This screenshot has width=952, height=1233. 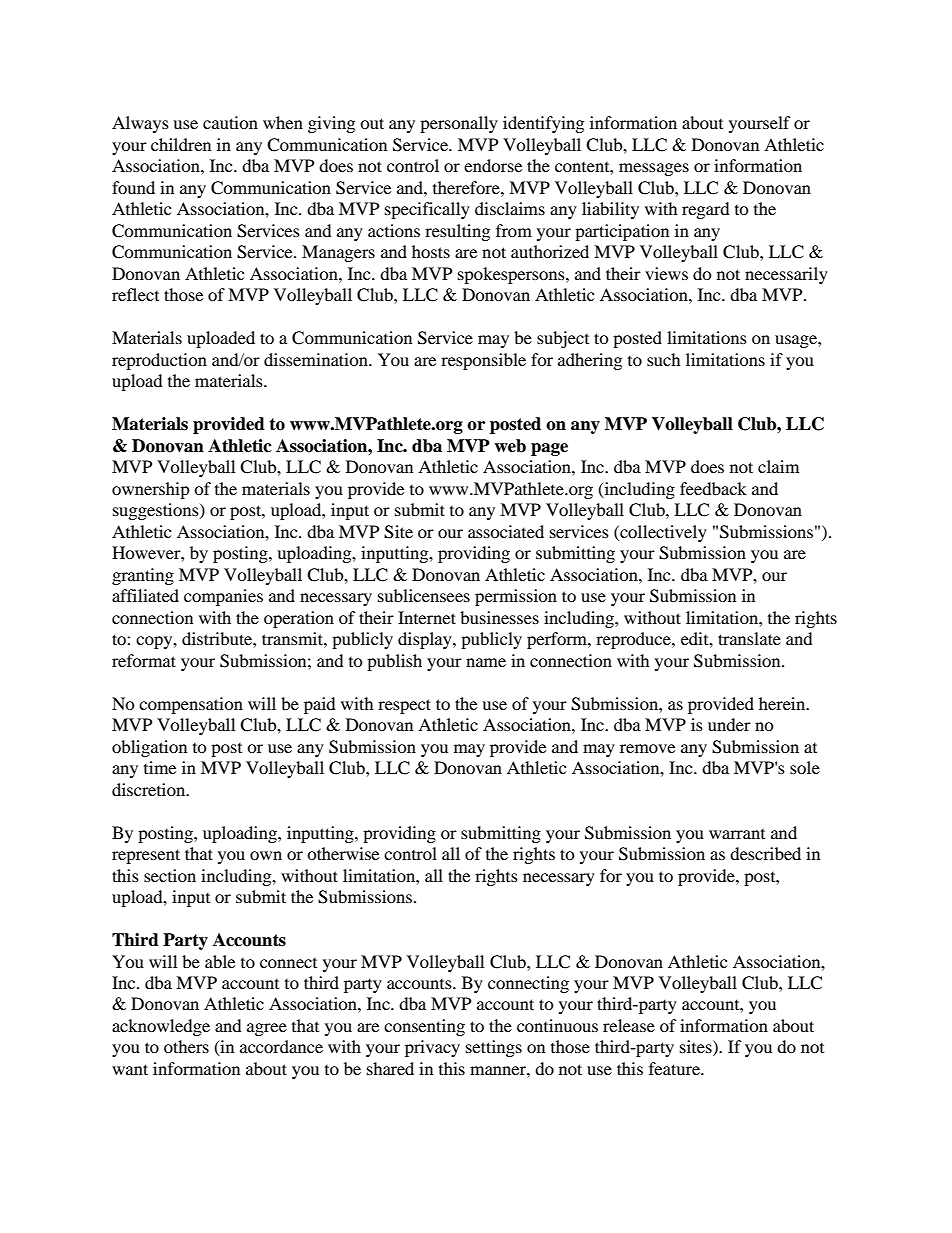 What do you see at coordinates (675, 1068) in the screenshot?
I see `feature` at bounding box center [675, 1068].
